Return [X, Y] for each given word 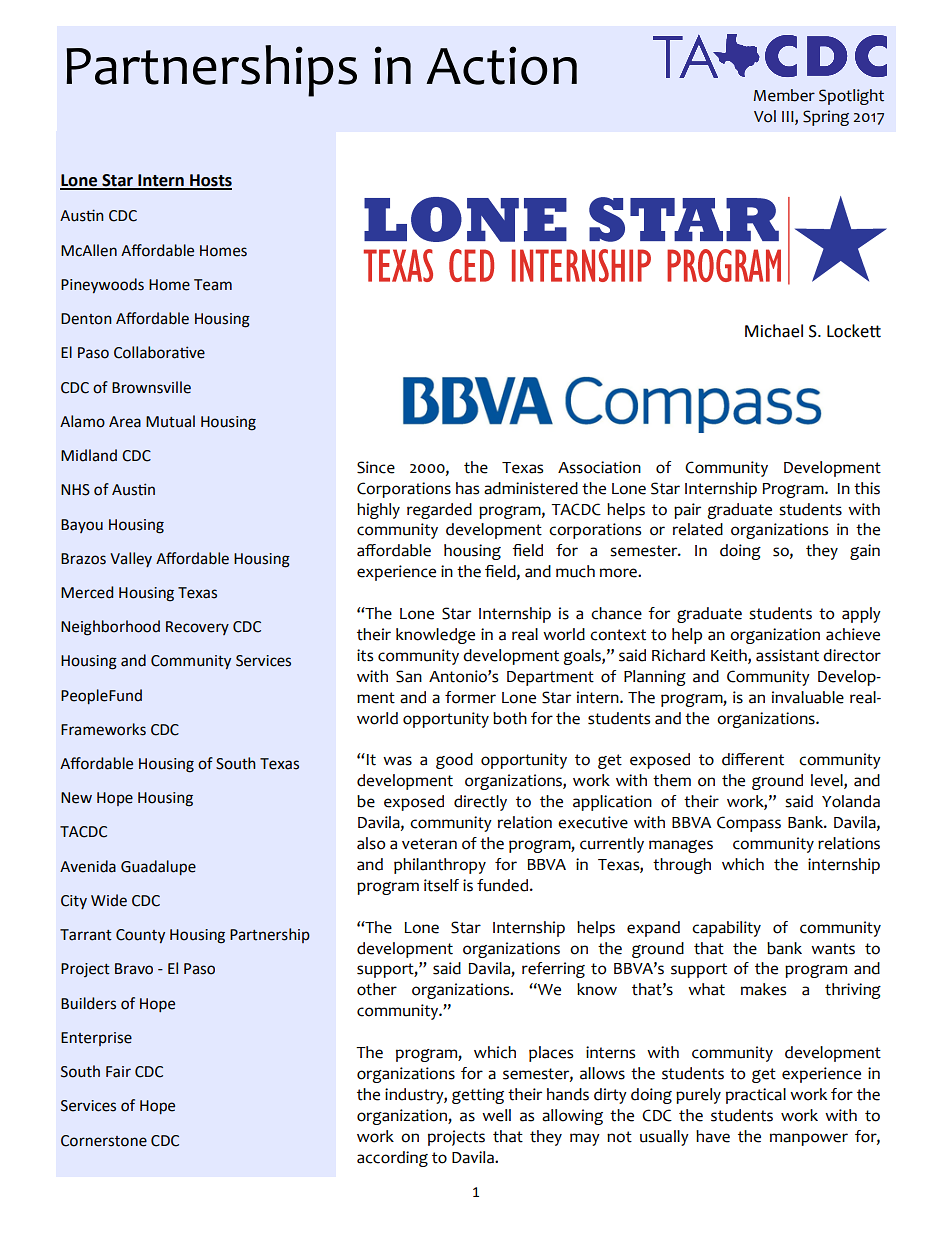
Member [784, 95]
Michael [774, 331]
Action [501, 65]
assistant [787, 655]
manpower [809, 1139]
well [496, 1115]
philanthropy [440, 866]
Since [376, 467]
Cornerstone [104, 1141]
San [409, 676]
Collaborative [159, 352]
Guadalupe [158, 867]
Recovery [197, 628]
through [682, 866]
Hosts [210, 181]
